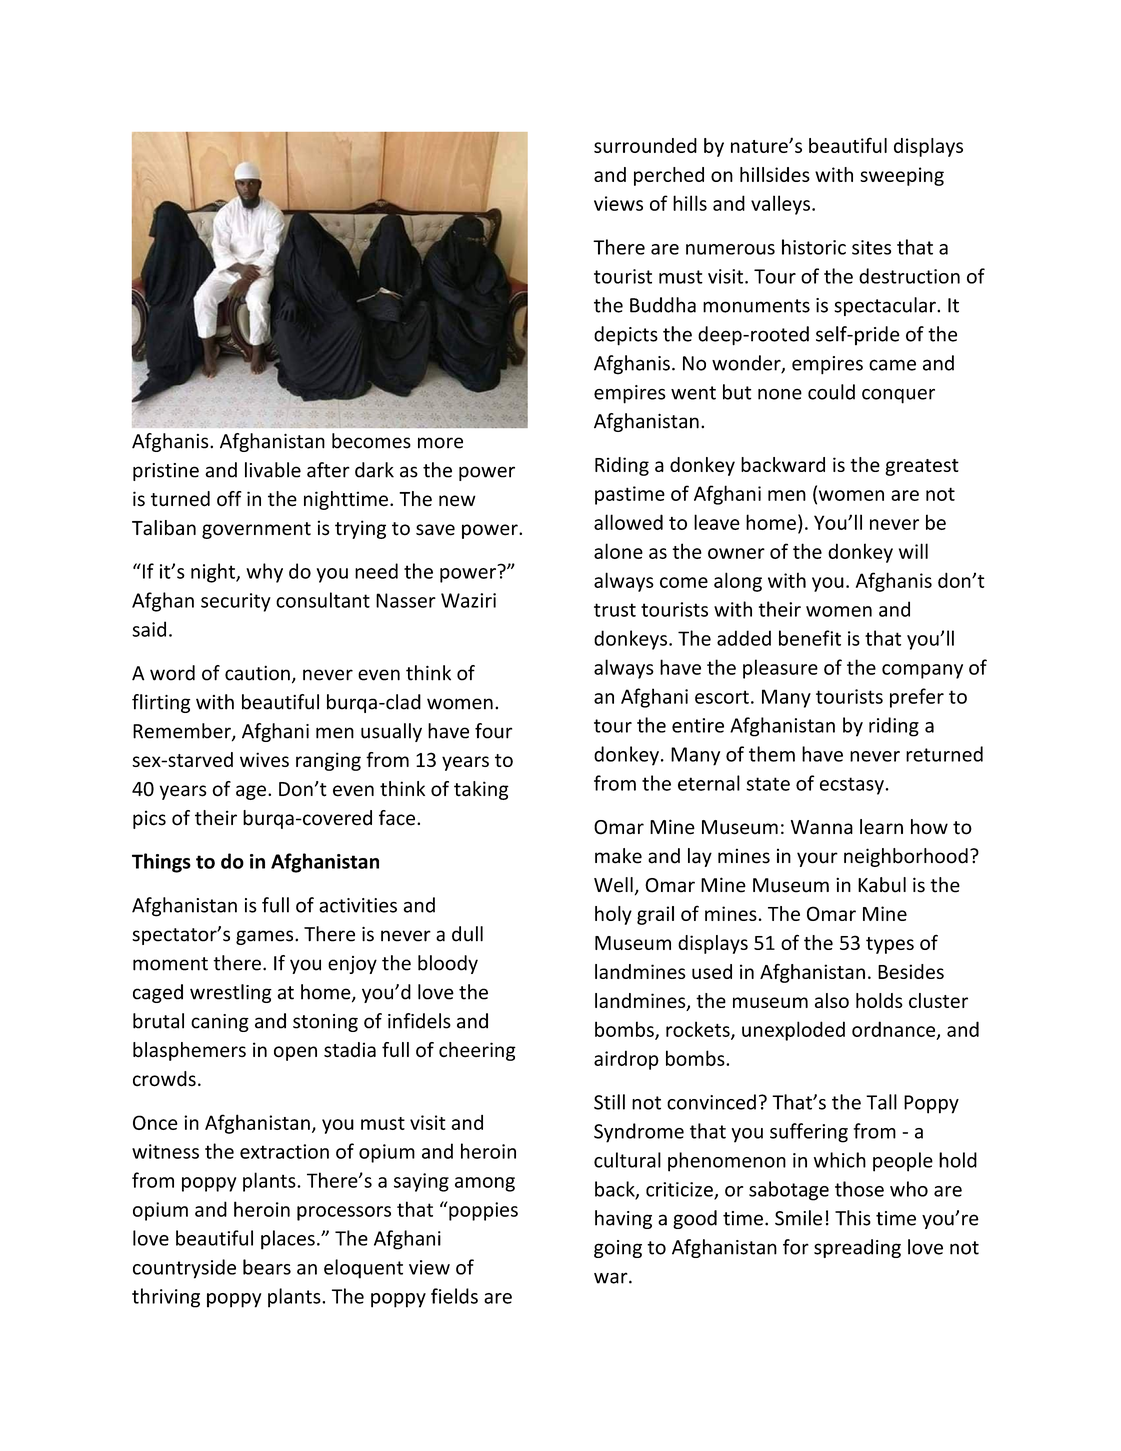  What do you see at coordinates (273, 470) in the page?
I see `livable` at bounding box center [273, 470].
